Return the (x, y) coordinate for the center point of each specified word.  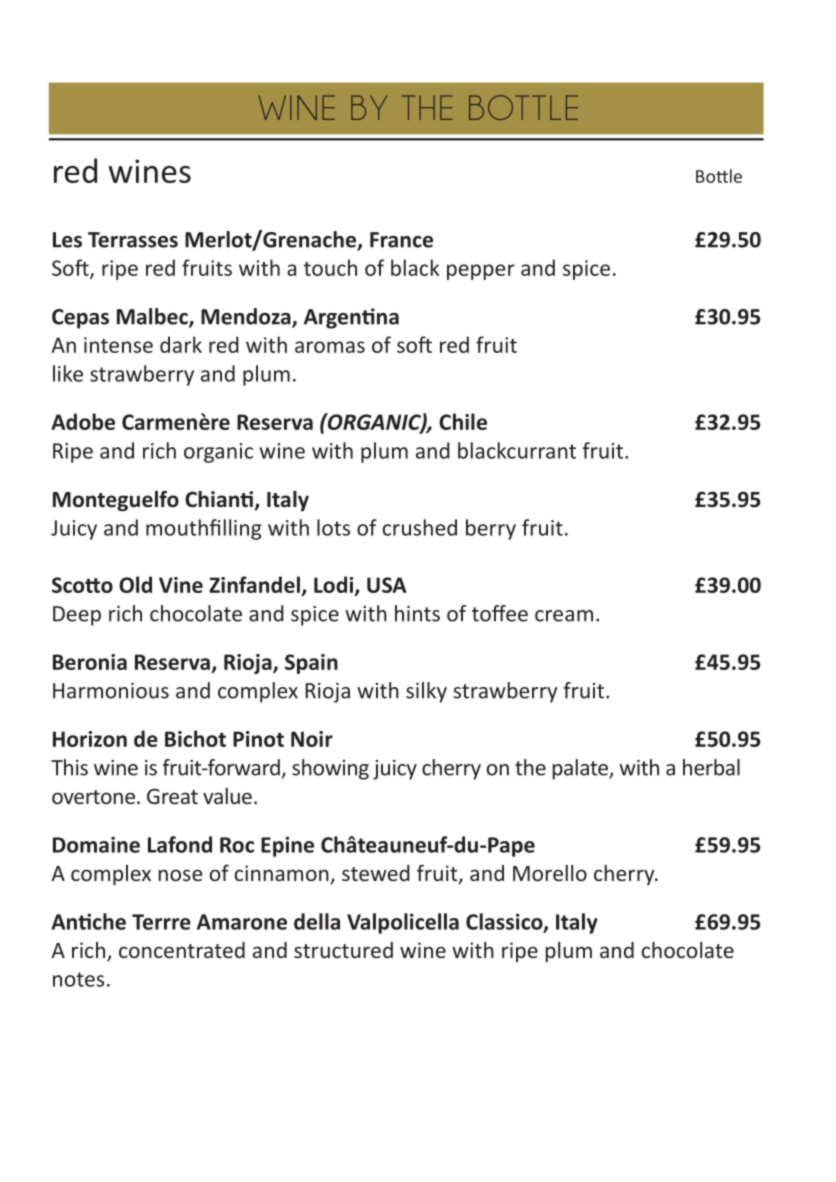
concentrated (182, 950)
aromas (330, 347)
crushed (420, 527)
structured (343, 950)
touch (330, 267)
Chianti (220, 500)
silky (426, 692)
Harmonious (111, 691)
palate (581, 769)
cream (564, 616)
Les (67, 240)
